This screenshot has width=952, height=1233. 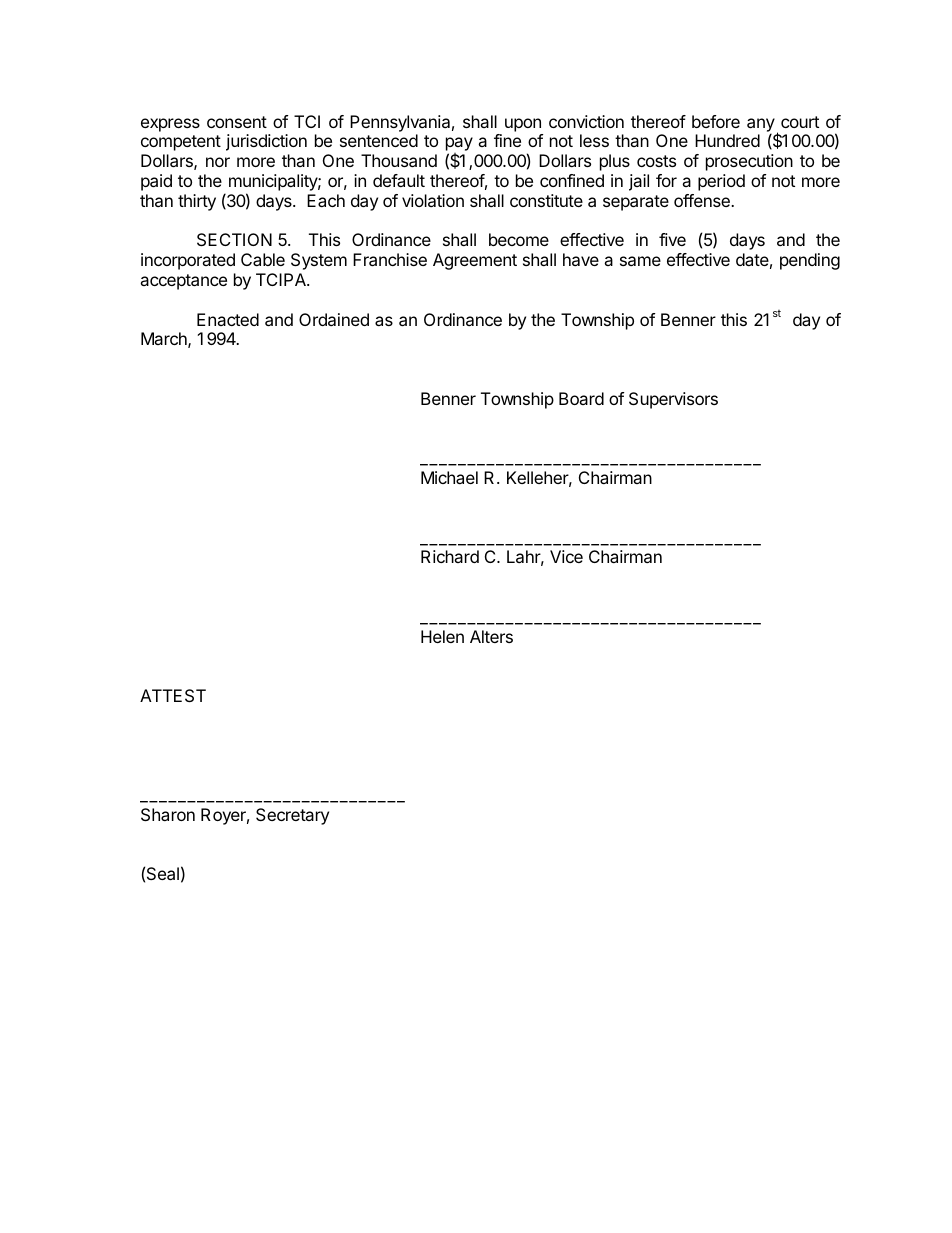 I want to click on Alters, so click(x=491, y=636).
